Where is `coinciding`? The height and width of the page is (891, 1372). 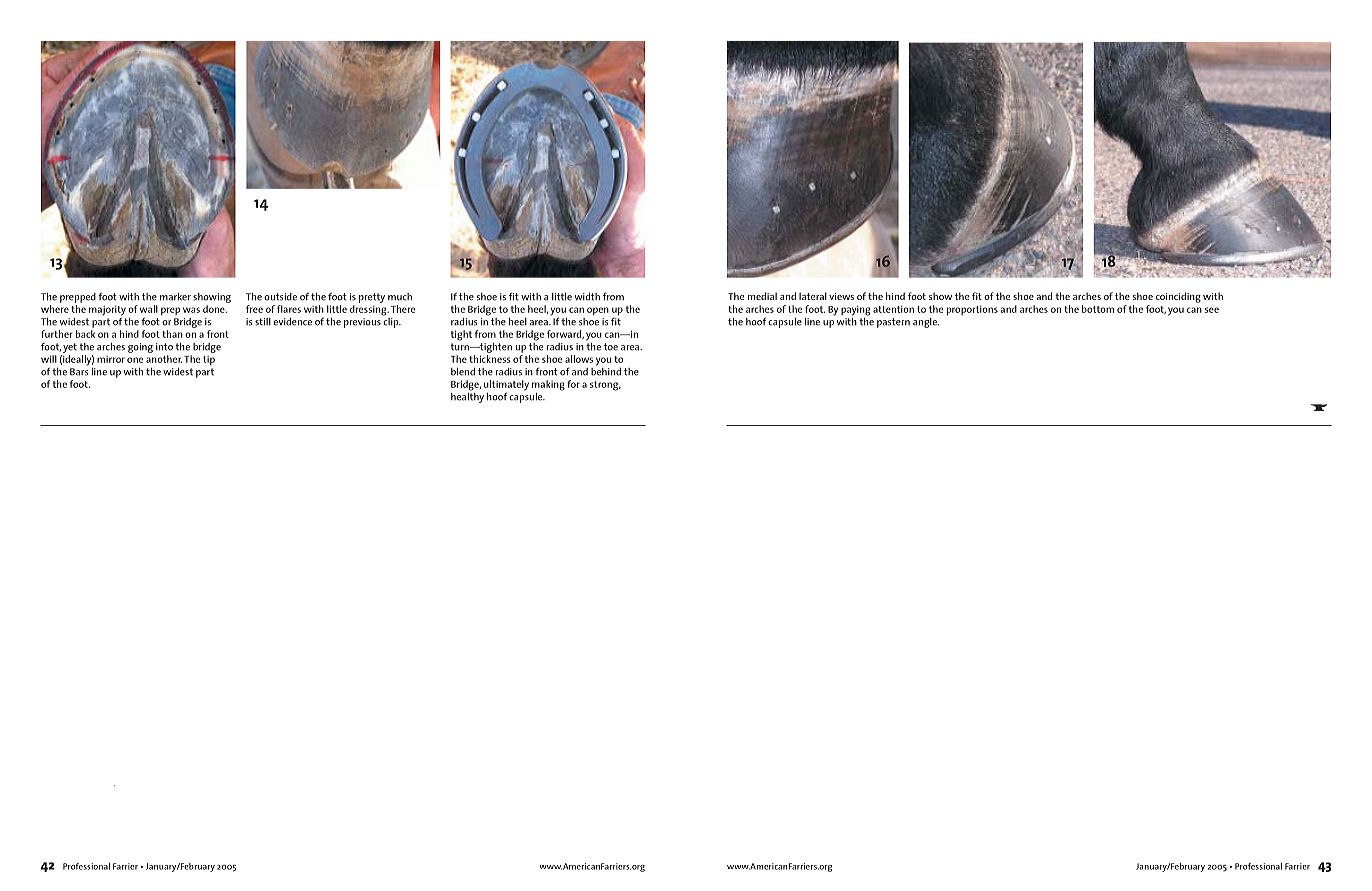
coinciding is located at coordinates (1178, 297).
